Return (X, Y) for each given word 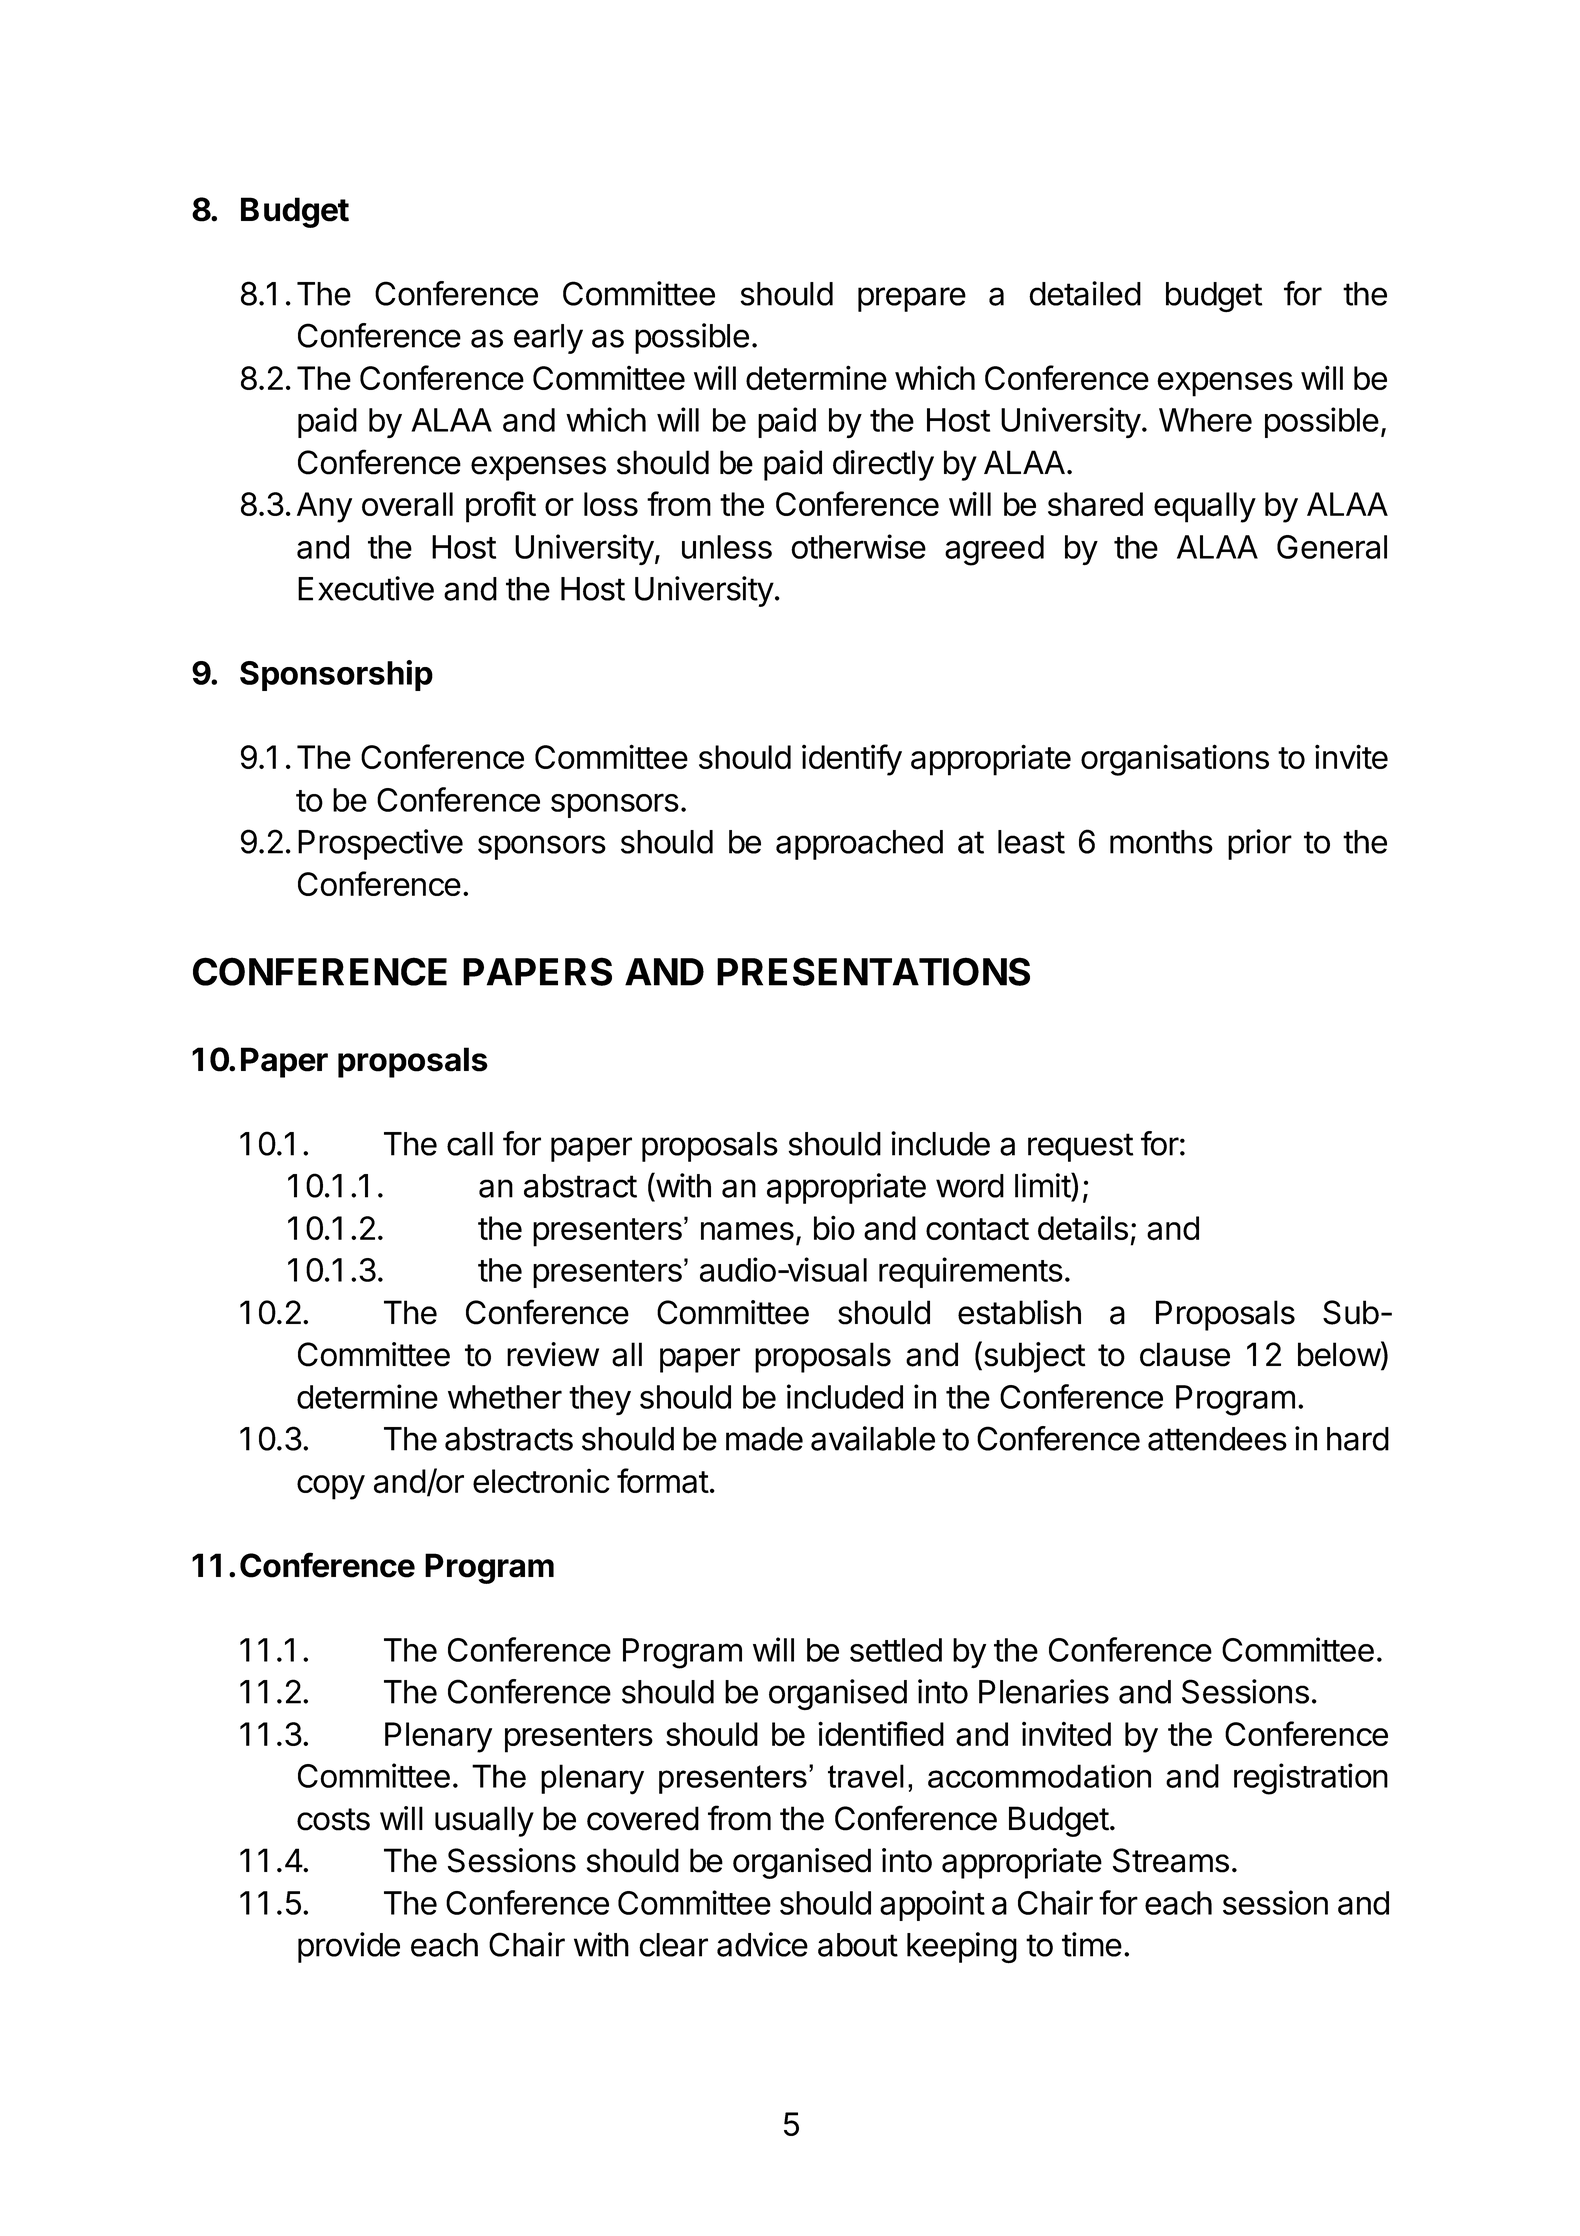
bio (834, 1227)
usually (484, 1821)
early (548, 339)
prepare (912, 299)
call (470, 1144)
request (1080, 1147)
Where (1205, 420)
